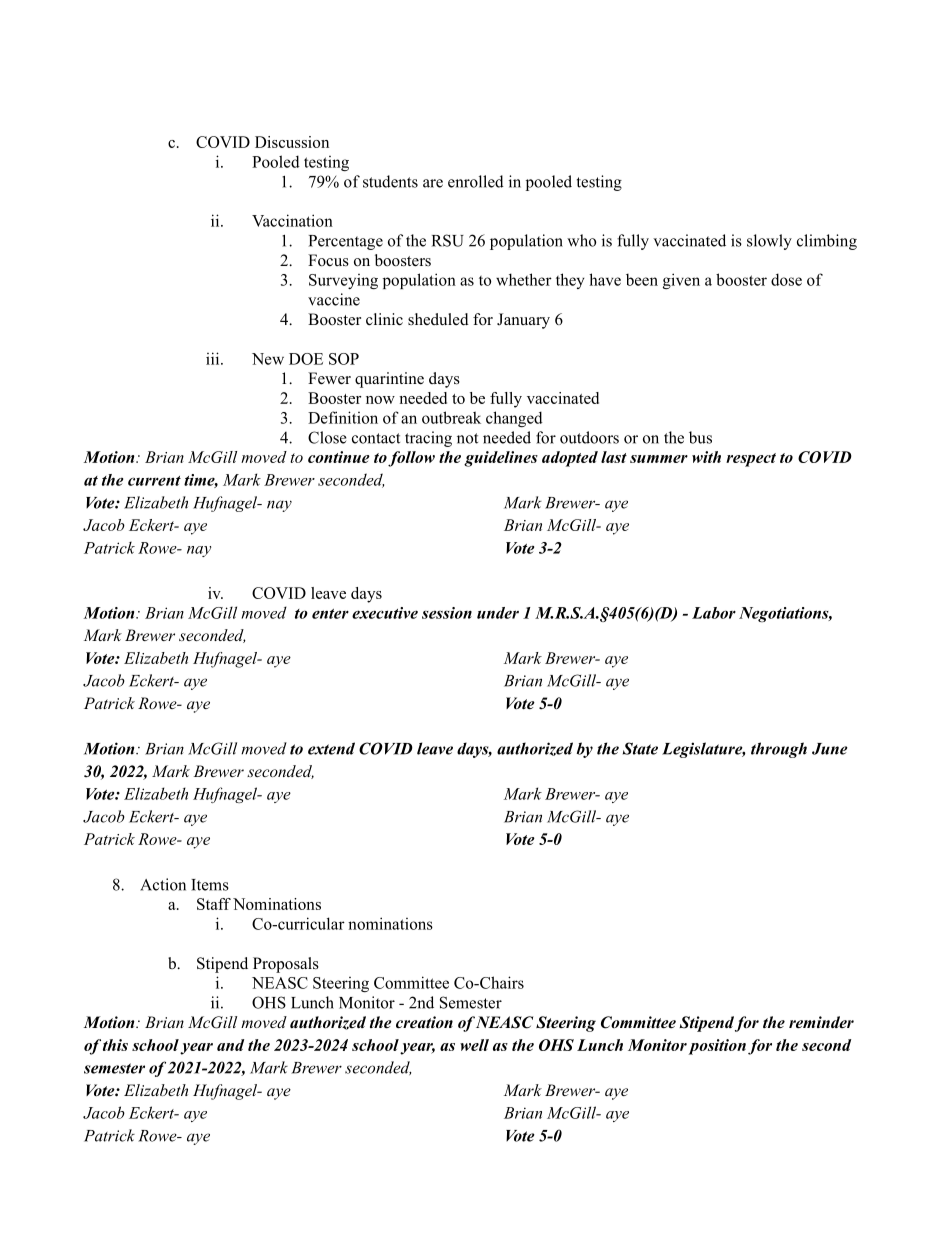  What do you see at coordinates (717, 1047) in the document?
I see `position` at bounding box center [717, 1047].
